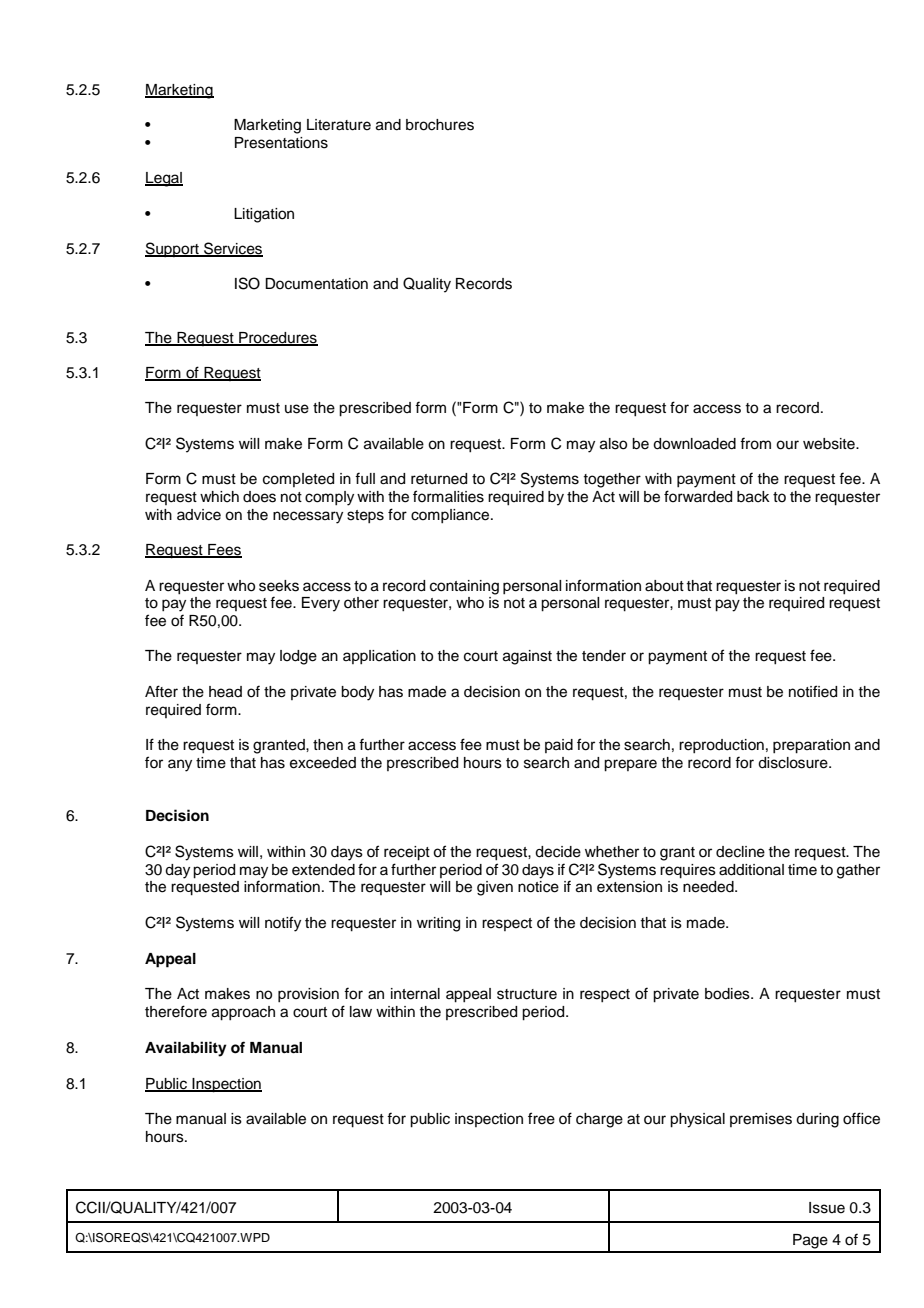 The image size is (924, 1308). What do you see at coordinates (281, 143) in the screenshot?
I see `Presentations` at bounding box center [281, 143].
